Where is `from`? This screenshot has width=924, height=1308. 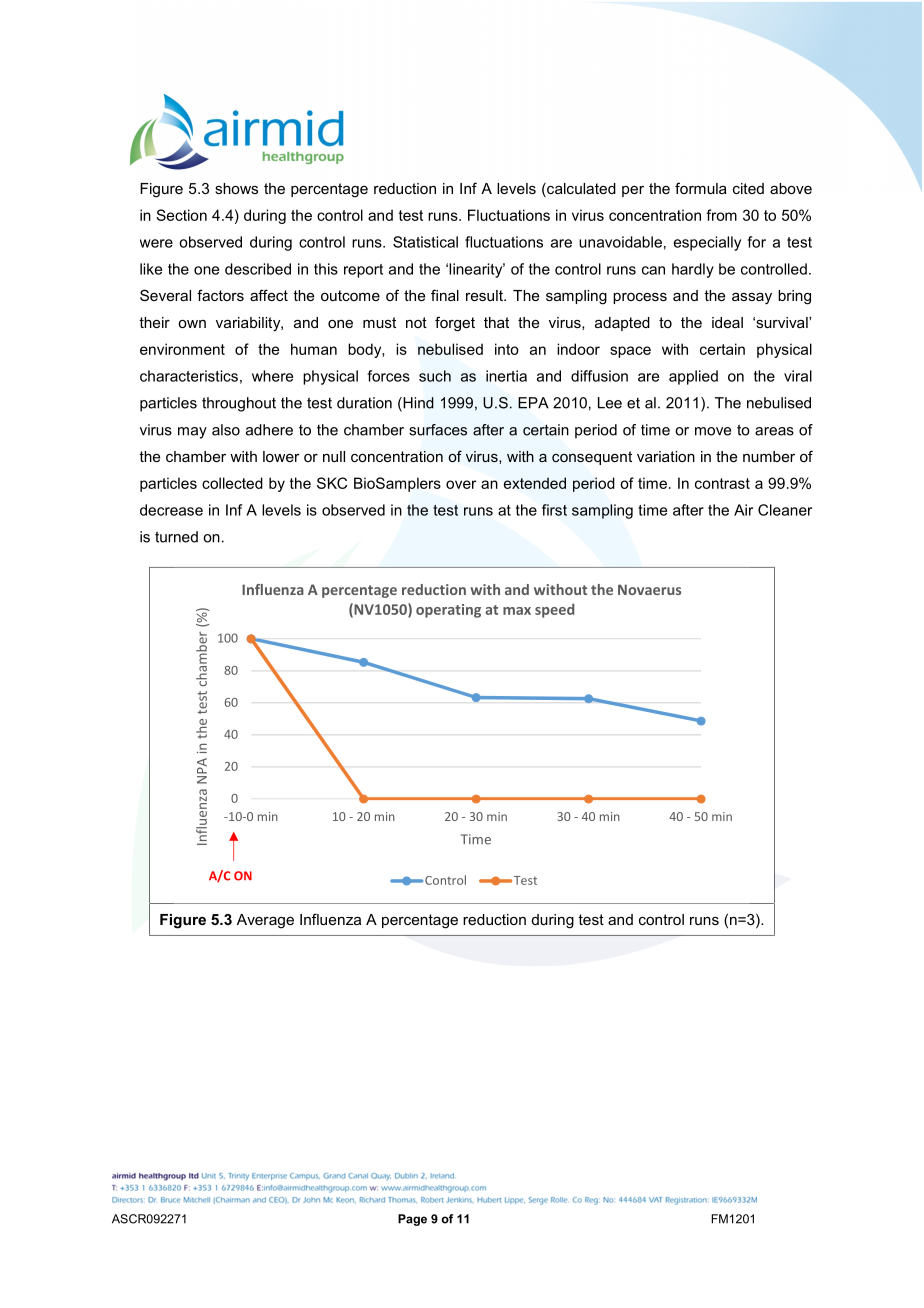
from is located at coordinates (721, 215).
